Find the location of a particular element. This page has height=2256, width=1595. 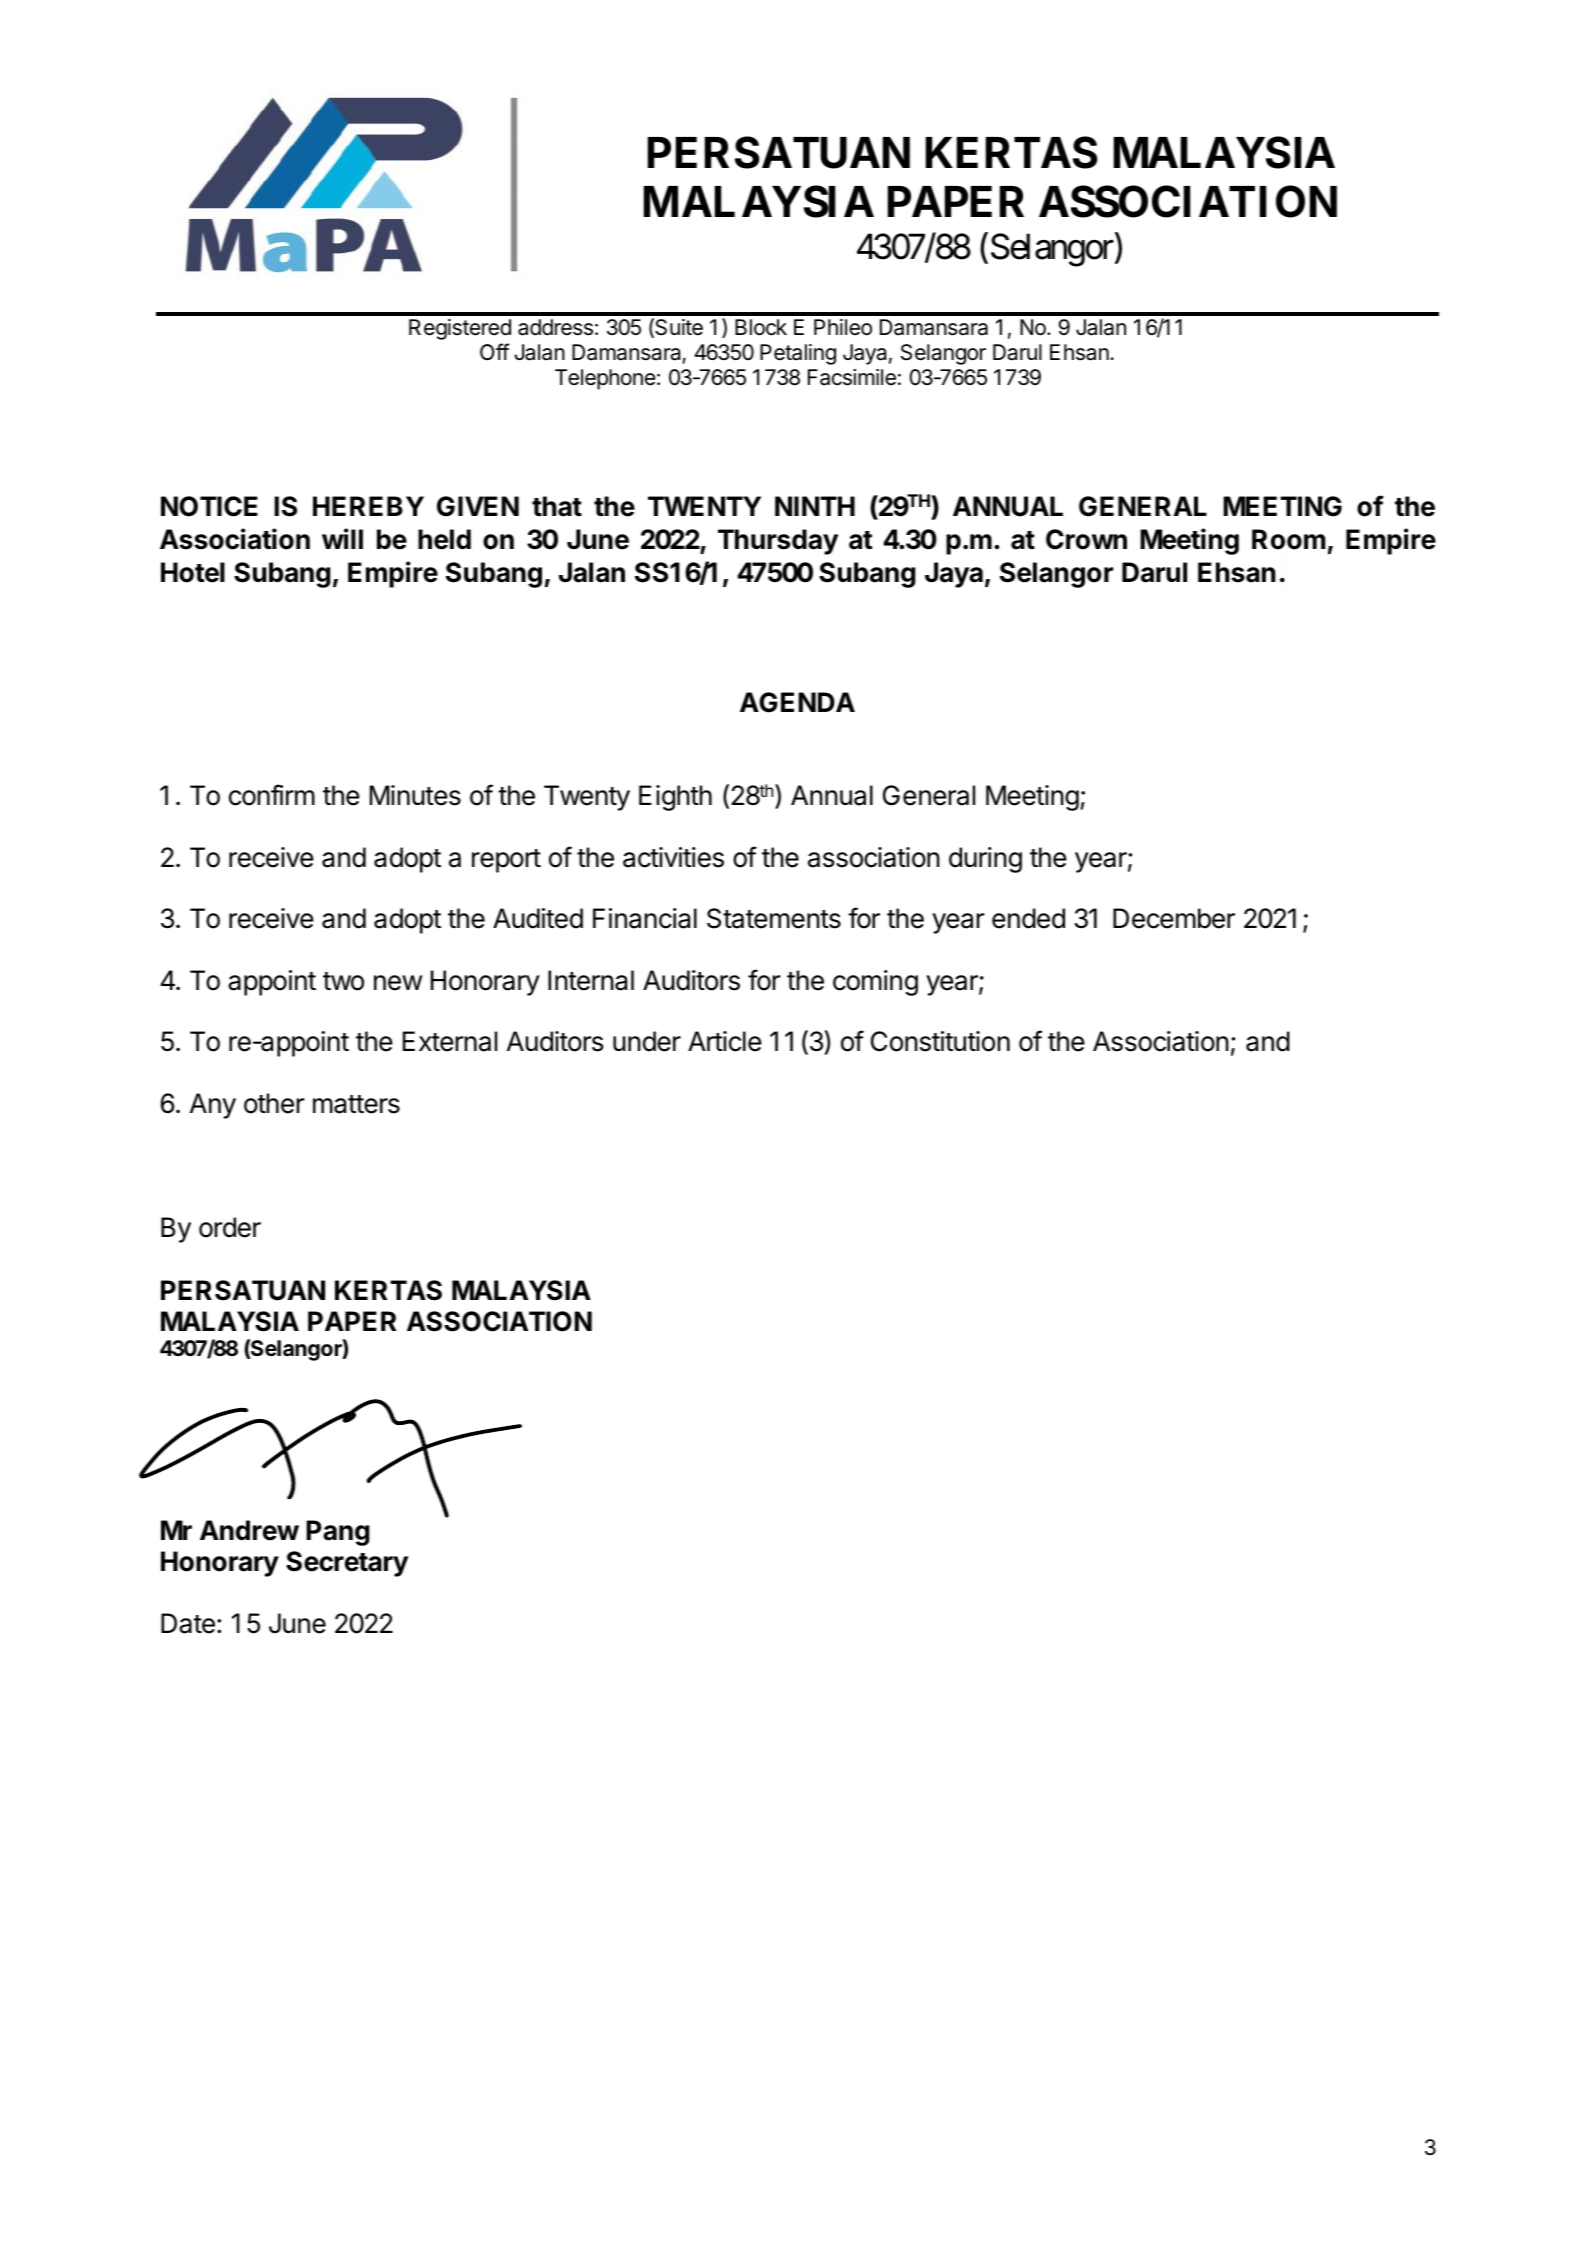

Andrew is located at coordinates (249, 1530).
